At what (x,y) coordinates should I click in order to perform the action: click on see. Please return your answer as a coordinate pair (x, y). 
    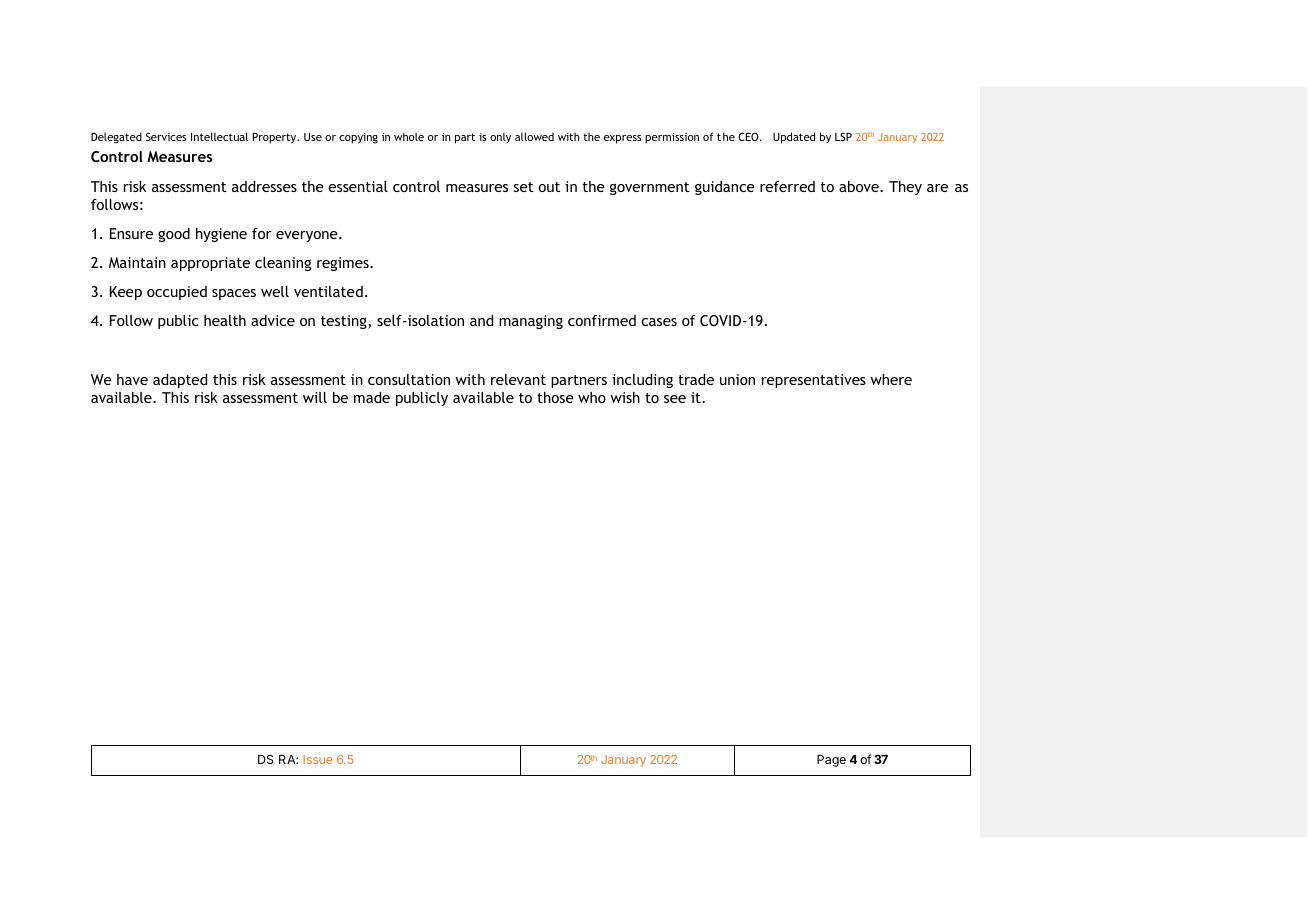
    Looking at the image, I should click on (675, 399).
